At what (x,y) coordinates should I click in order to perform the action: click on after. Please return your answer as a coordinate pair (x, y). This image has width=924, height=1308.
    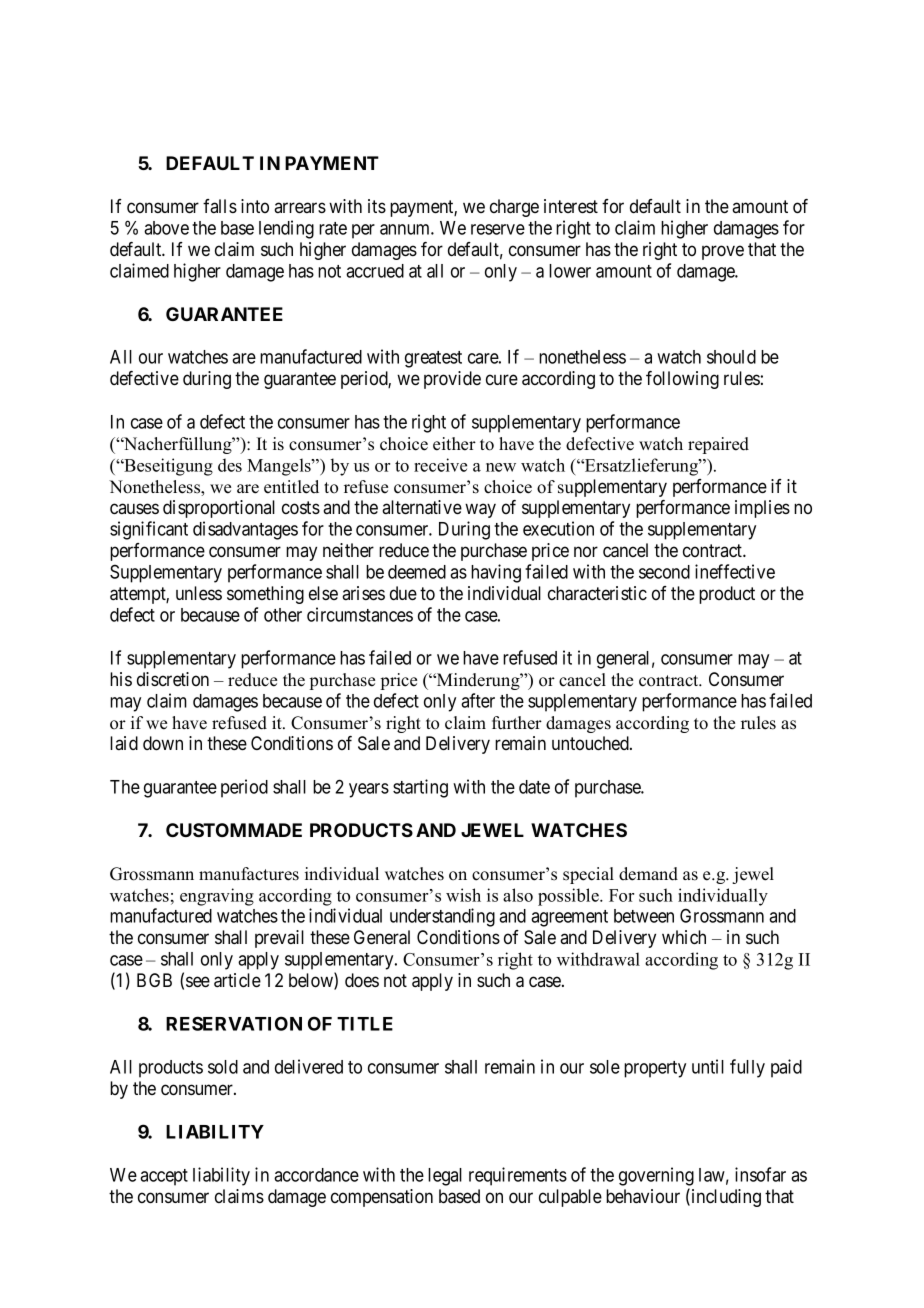
    Looking at the image, I should click on (478, 700).
